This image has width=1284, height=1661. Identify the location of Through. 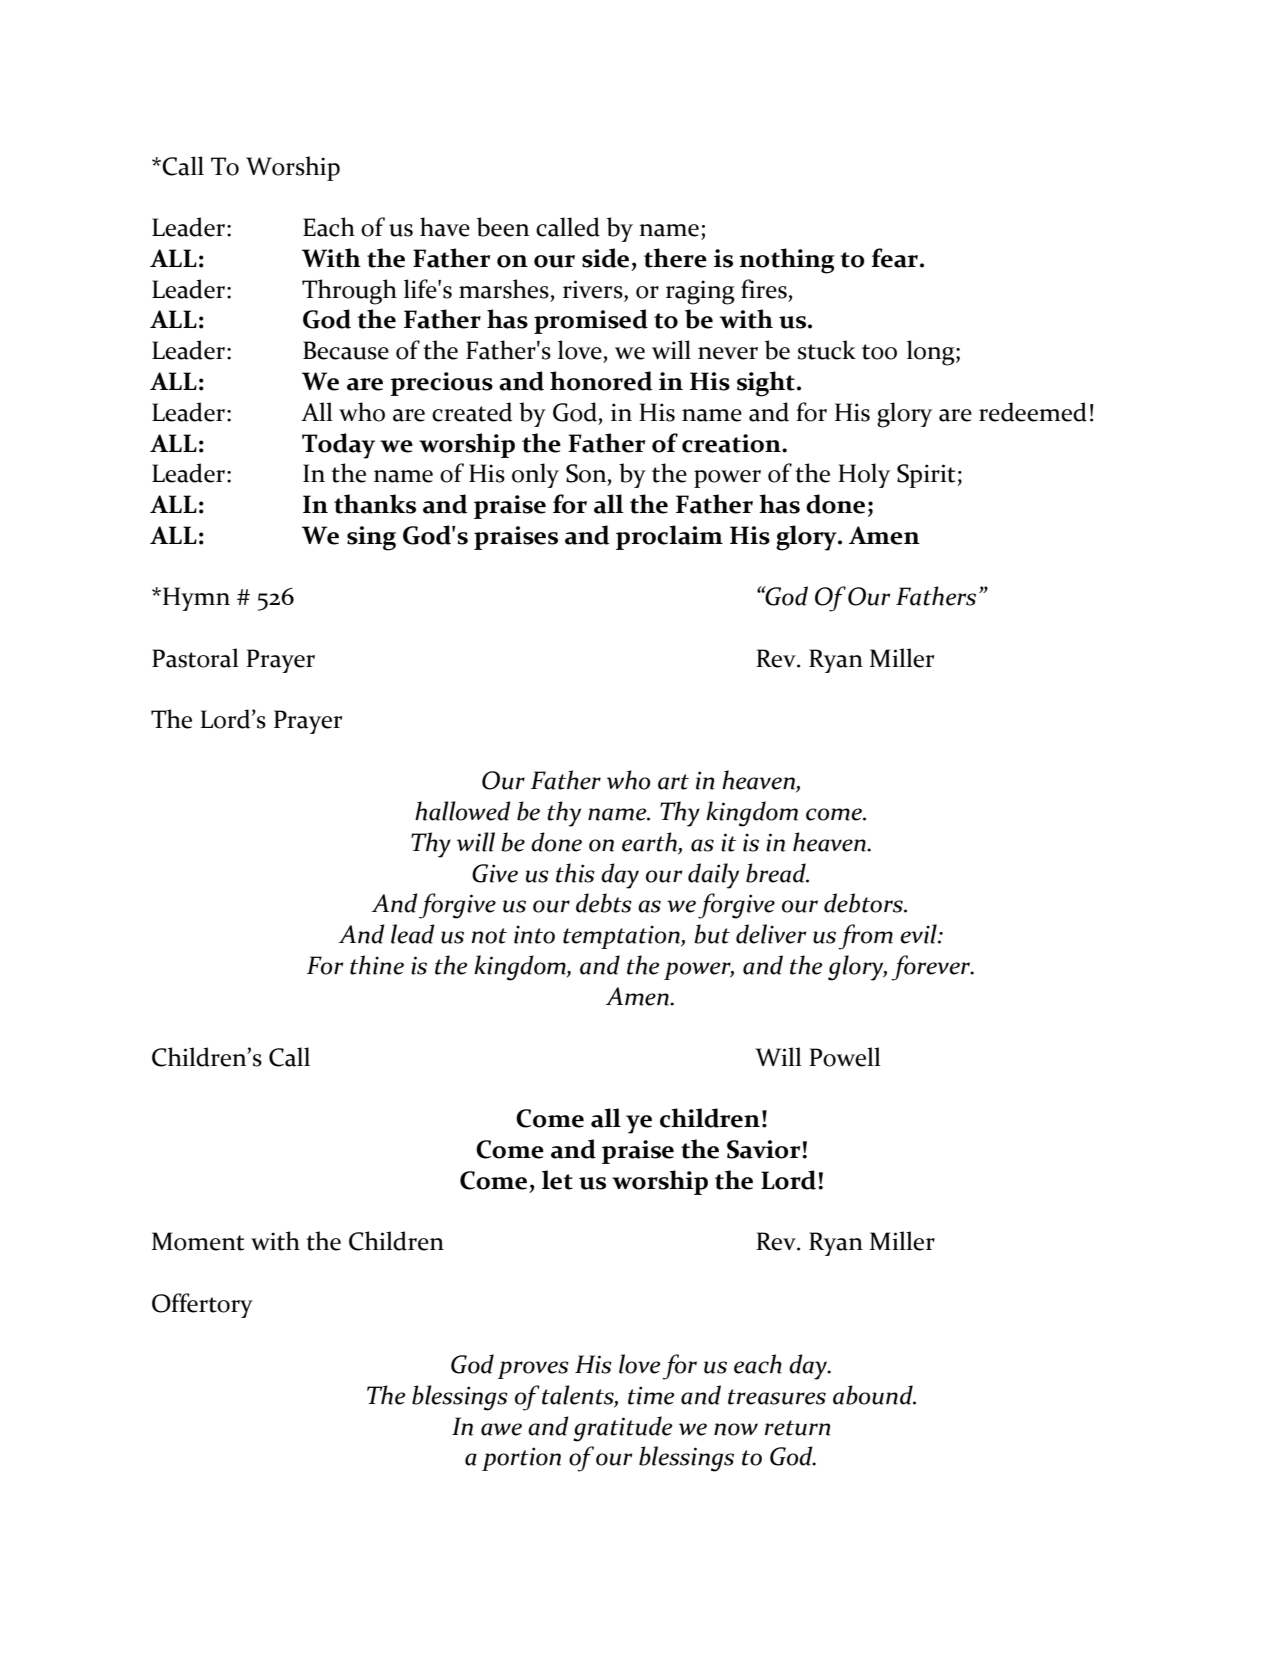
(349, 292).
